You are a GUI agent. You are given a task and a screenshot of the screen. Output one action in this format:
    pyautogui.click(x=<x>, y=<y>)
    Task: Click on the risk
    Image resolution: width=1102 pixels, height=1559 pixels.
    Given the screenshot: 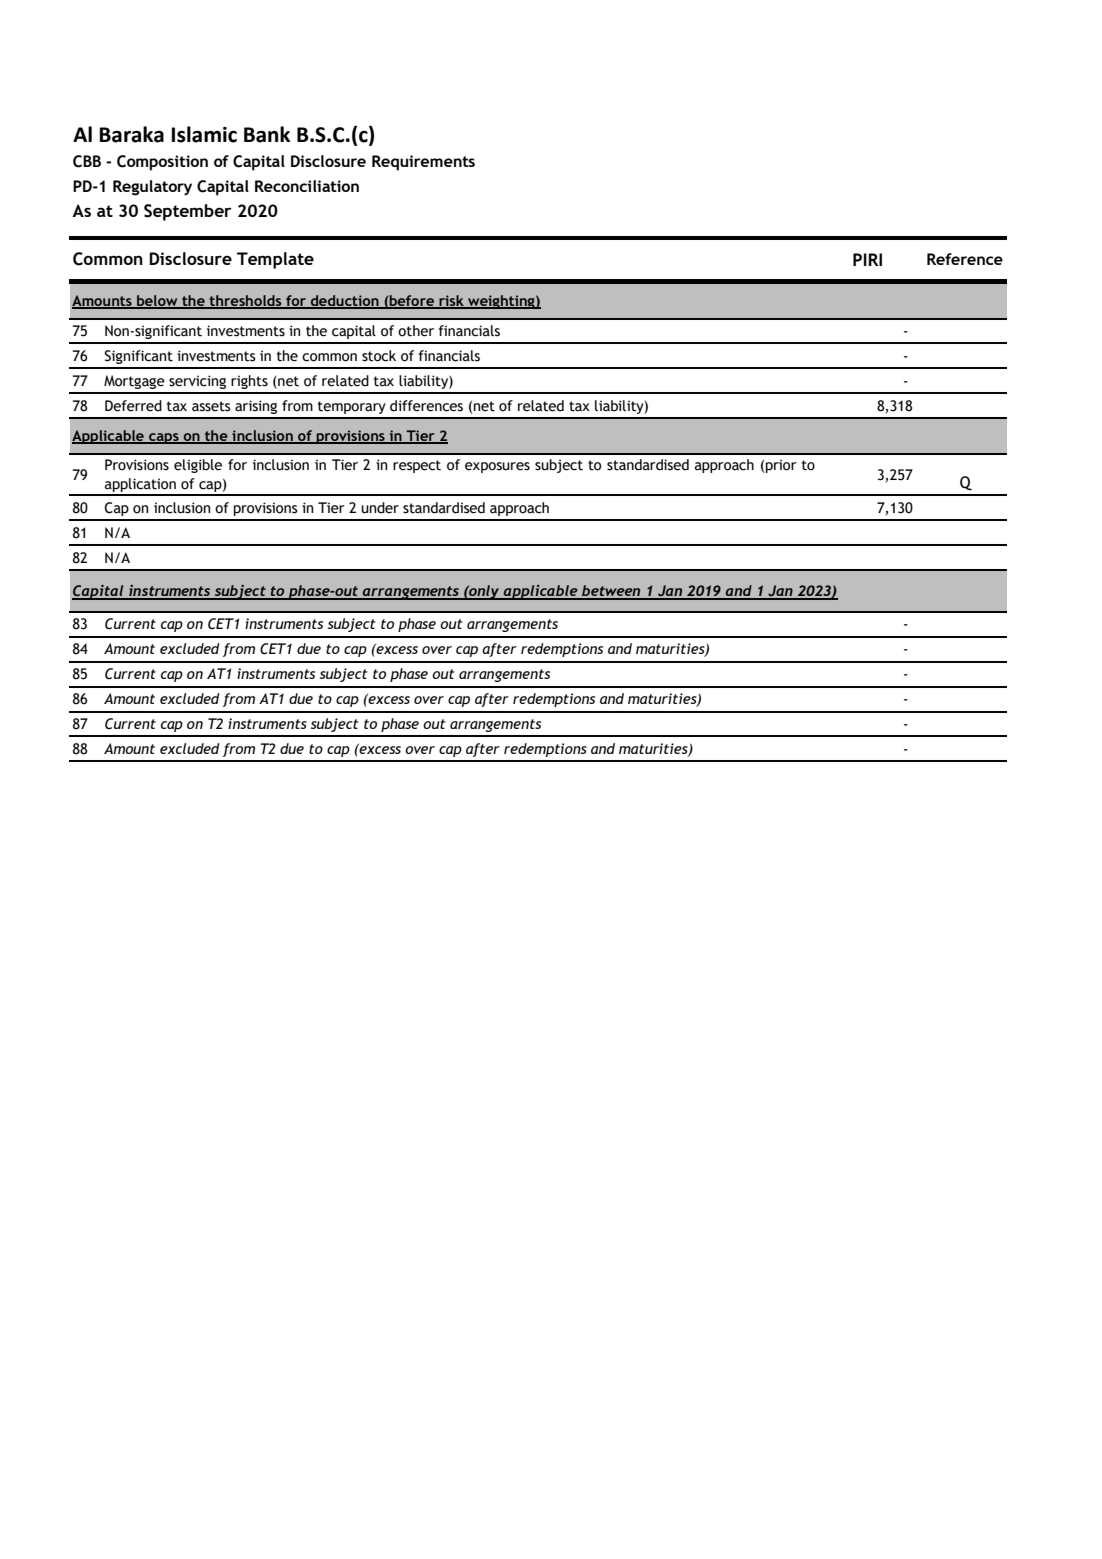 What is the action you would take?
    pyautogui.click(x=451, y=301)
